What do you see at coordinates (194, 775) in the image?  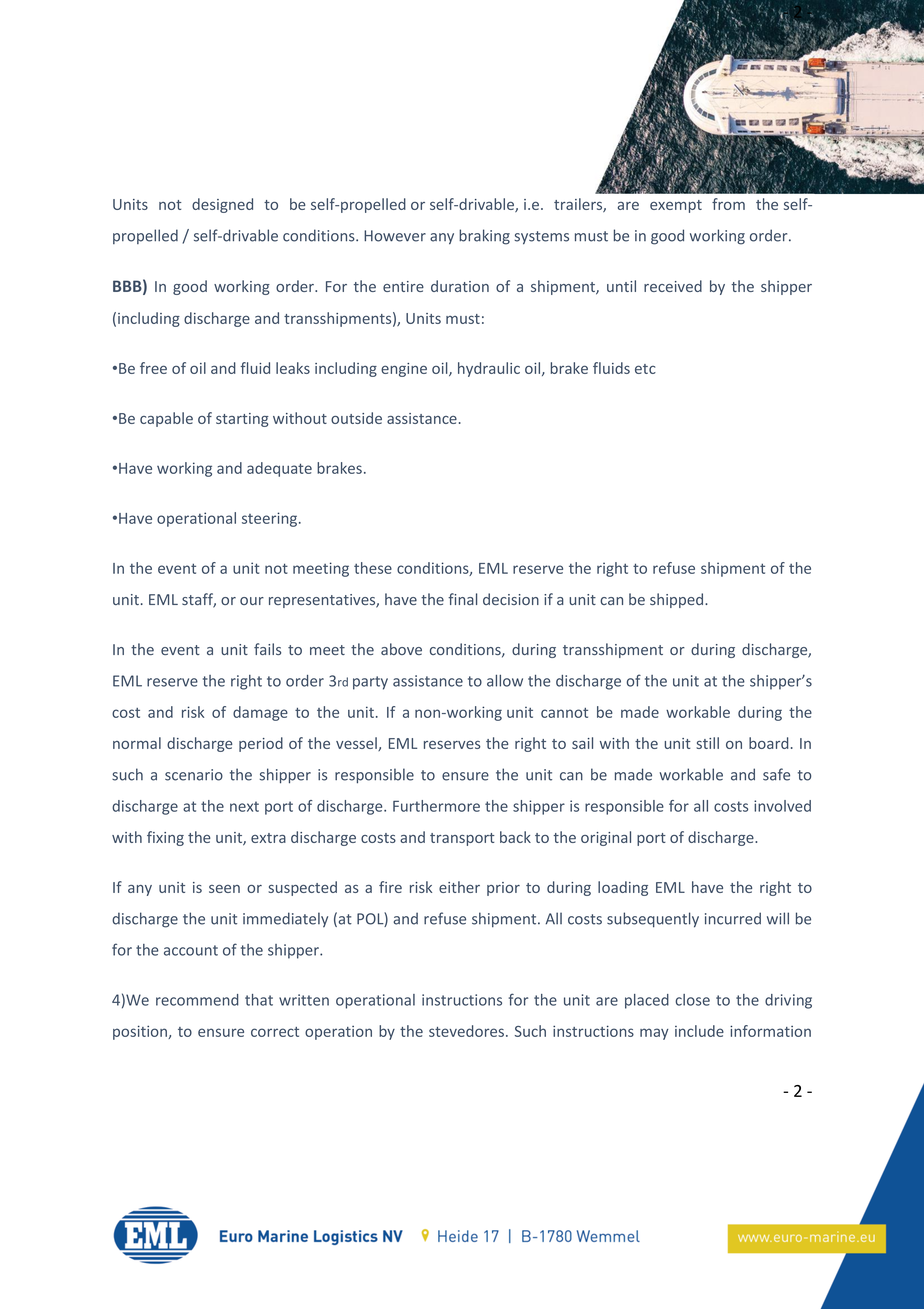 I see `scenario` at bounding box center [194, 775].
